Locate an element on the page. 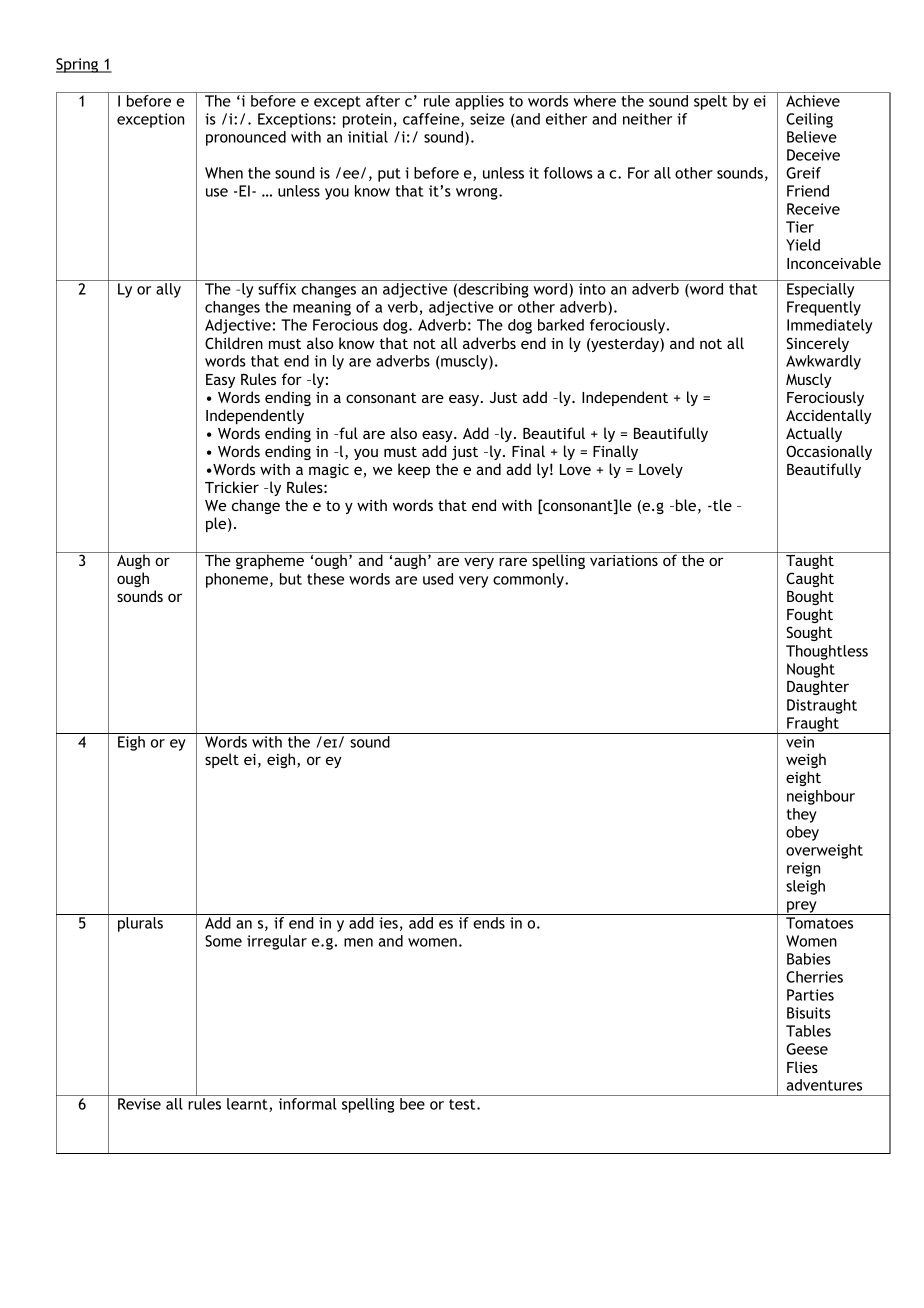 This document has height=1308, width=924. Revise is located at coordinates (139, 1104).
